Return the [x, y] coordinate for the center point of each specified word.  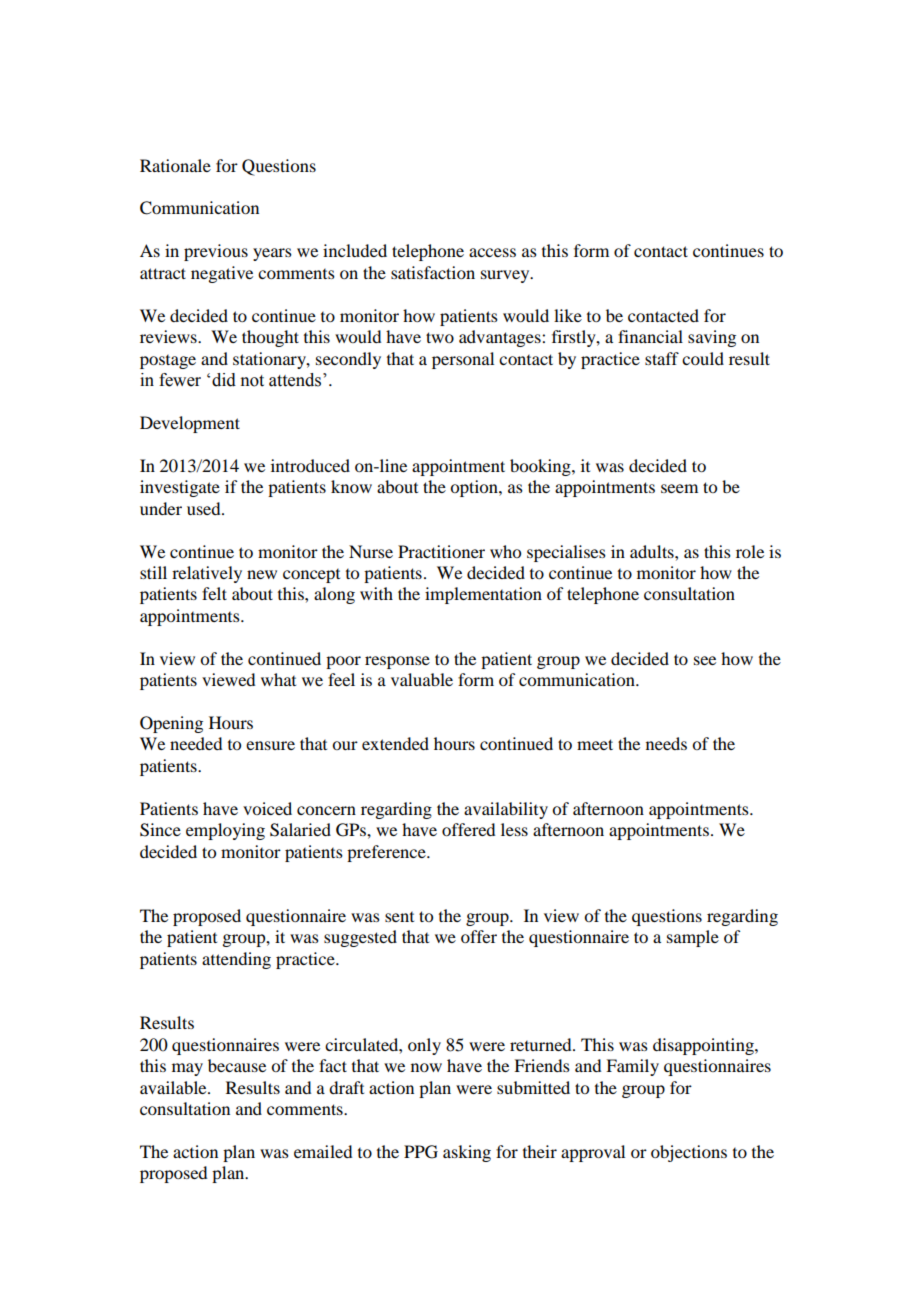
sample [693, 938]
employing [225, 831]
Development [190, 424]
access [492, 252]
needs [666, 743]
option [475, 488]
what [278, 679]
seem [679, 488]
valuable [422, 679]
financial [650, 336]
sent [399, 917]
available [174, 1087]
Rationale [175, 165]
